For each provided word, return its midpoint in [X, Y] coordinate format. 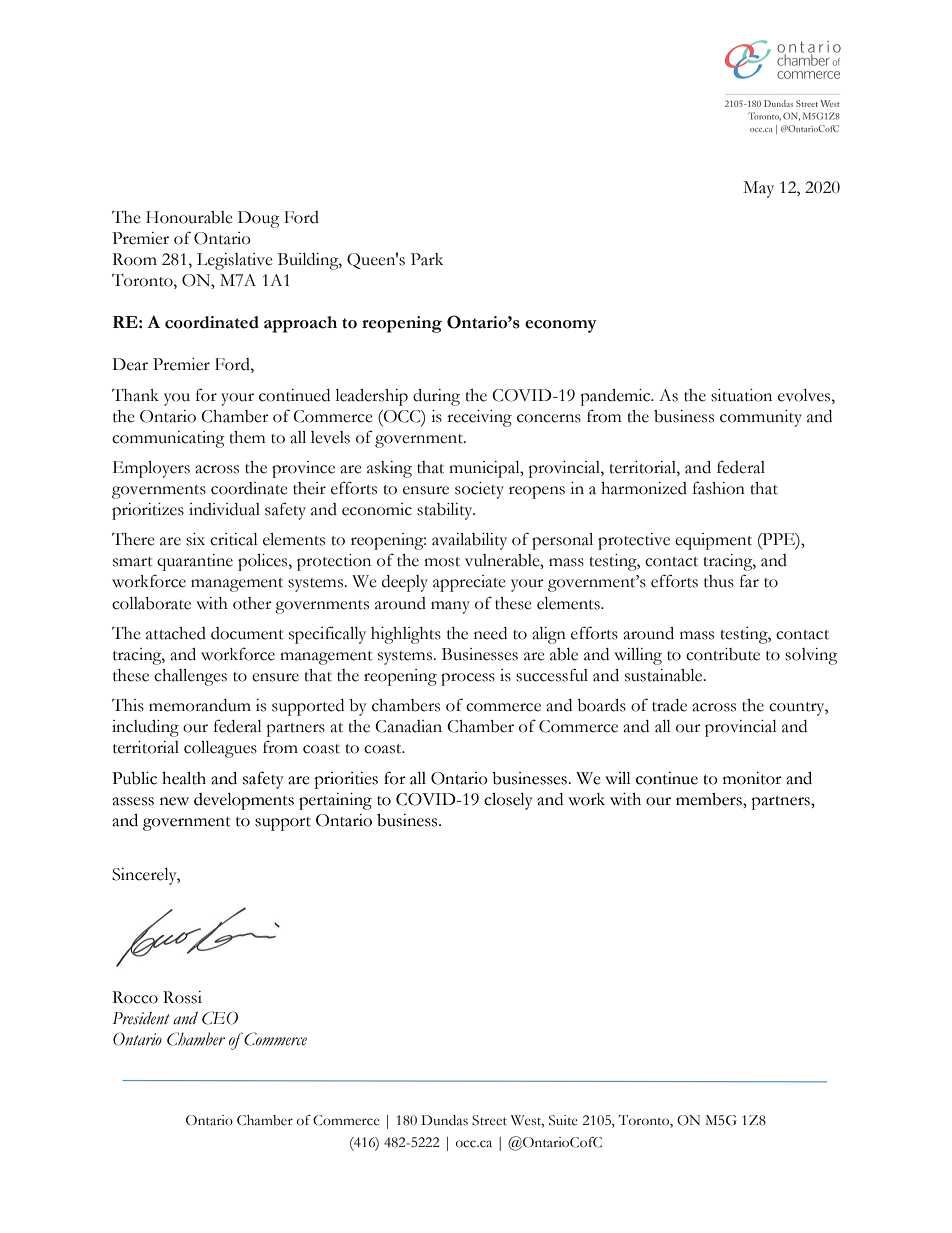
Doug [259, 219]
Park [427, 259]
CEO [220, 1018]
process [468, 679]
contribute [723, 654]
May [758, 189]
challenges [190, 677]
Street [489, 1120]
